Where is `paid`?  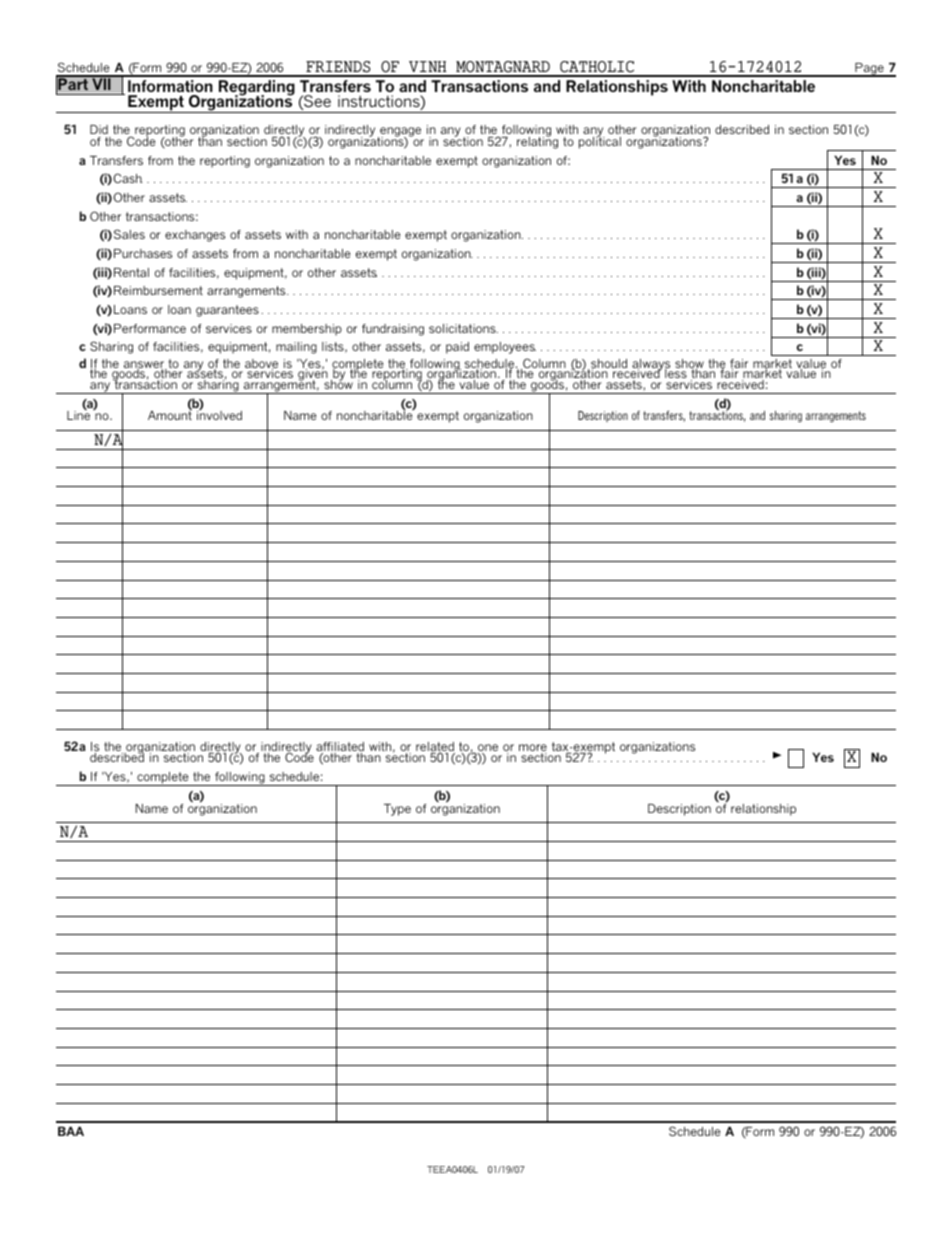
paid is located at coordinates (457, 348).
